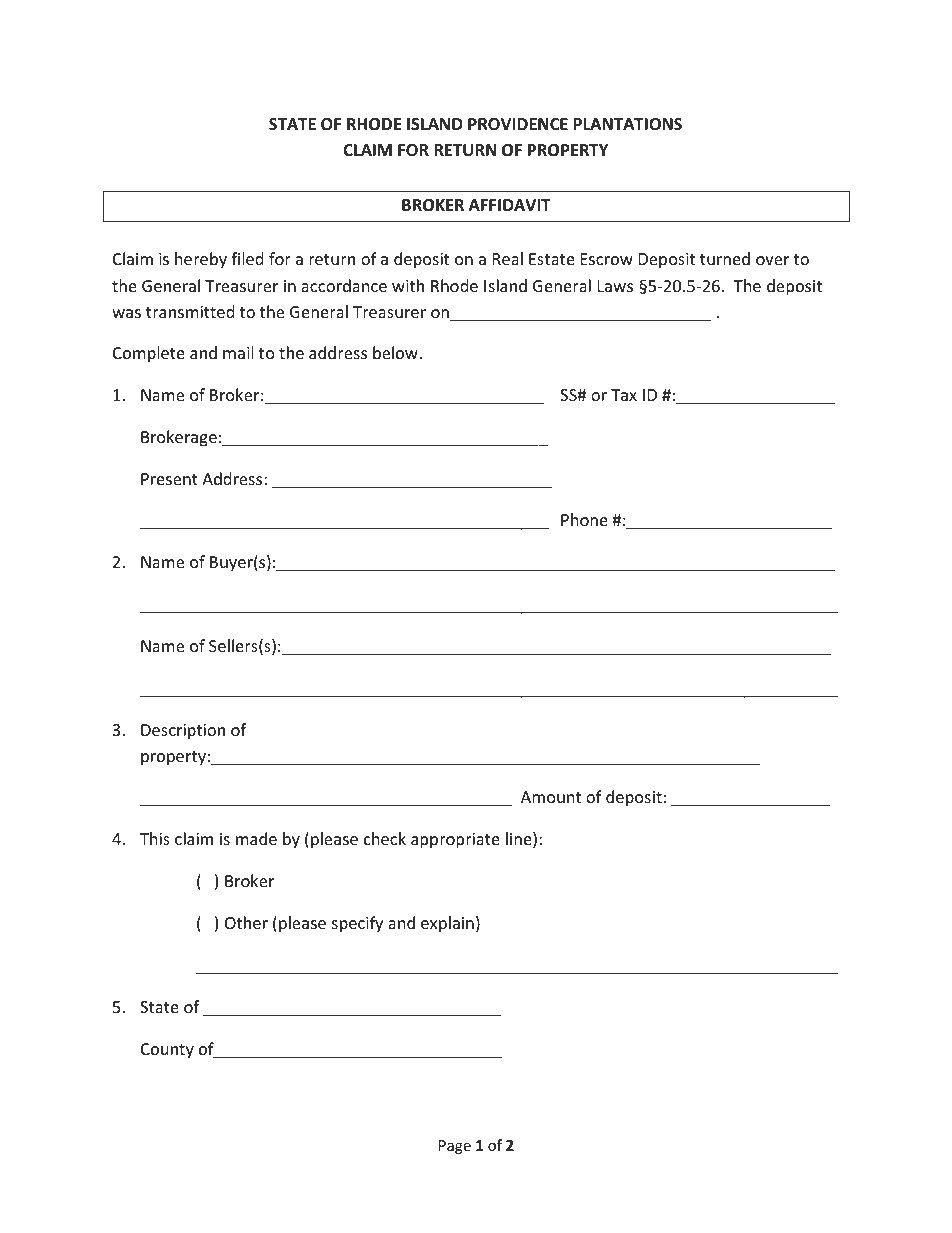 The image size is (952, 1233). What do you see at coordinates (447, 924) in the screenshot?
I see `explain` at bounding box center [447, 924].
